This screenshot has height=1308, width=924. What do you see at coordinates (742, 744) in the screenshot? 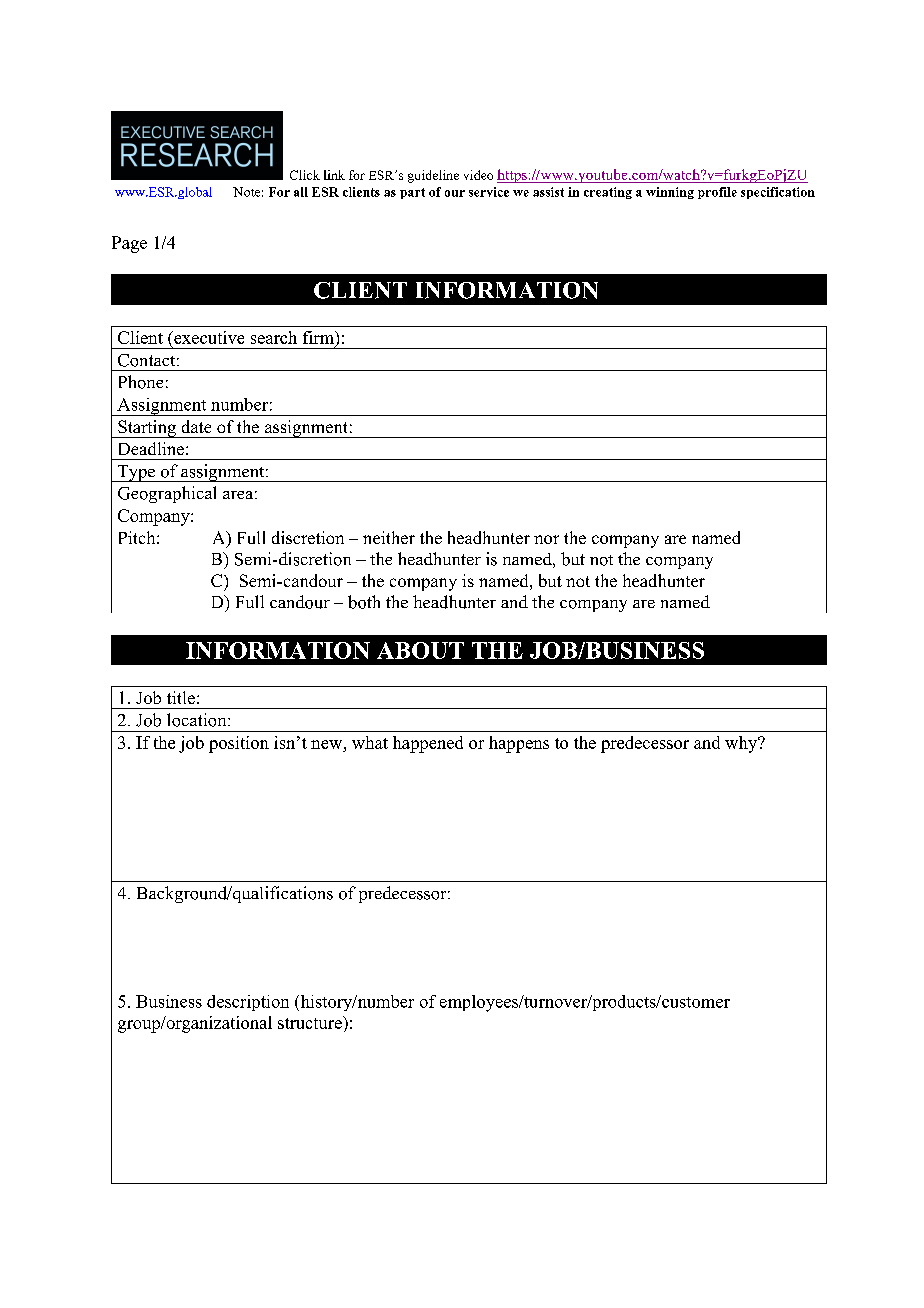
I see `why` at bounding box center [742, 744].
